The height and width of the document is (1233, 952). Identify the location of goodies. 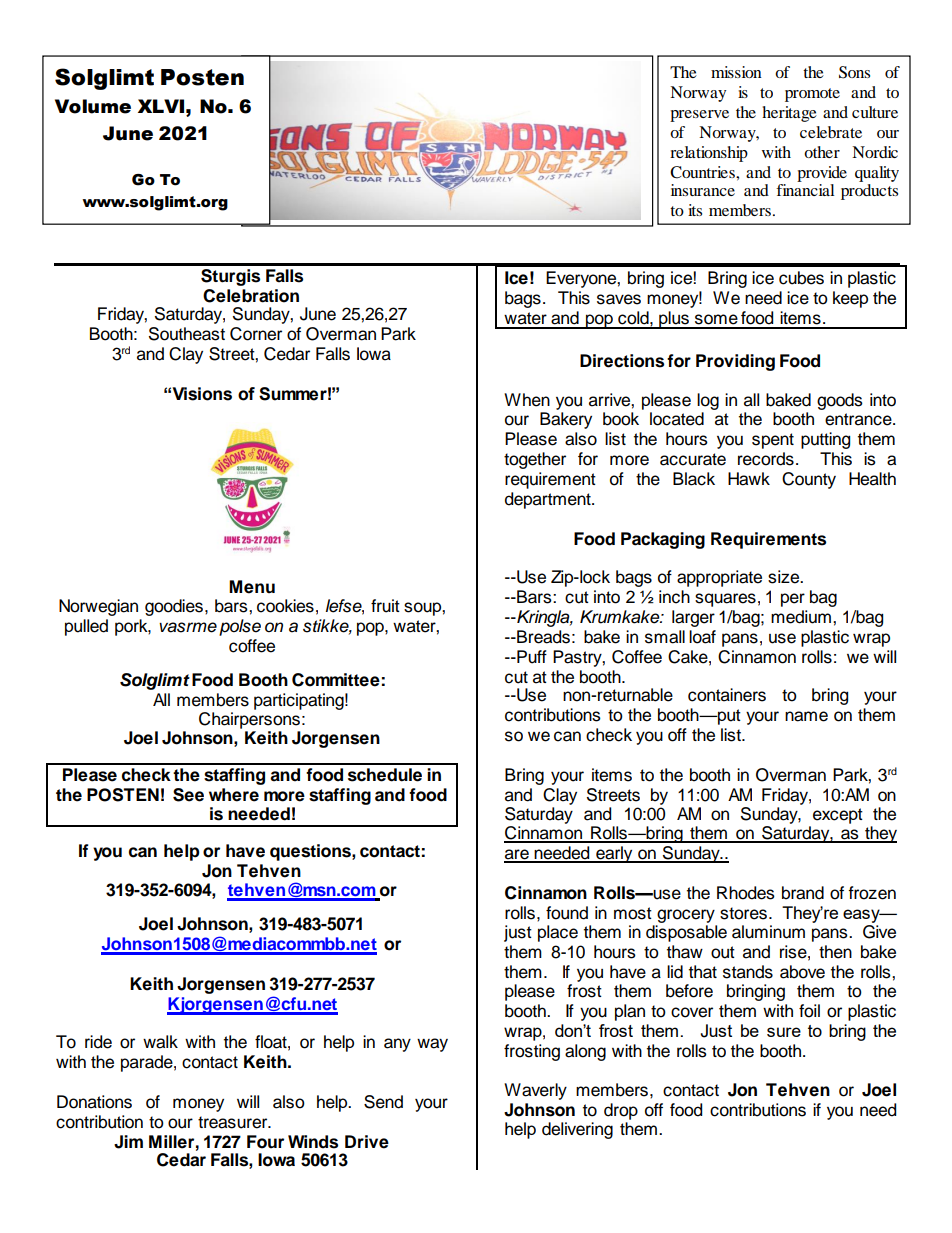
(174, 607).
